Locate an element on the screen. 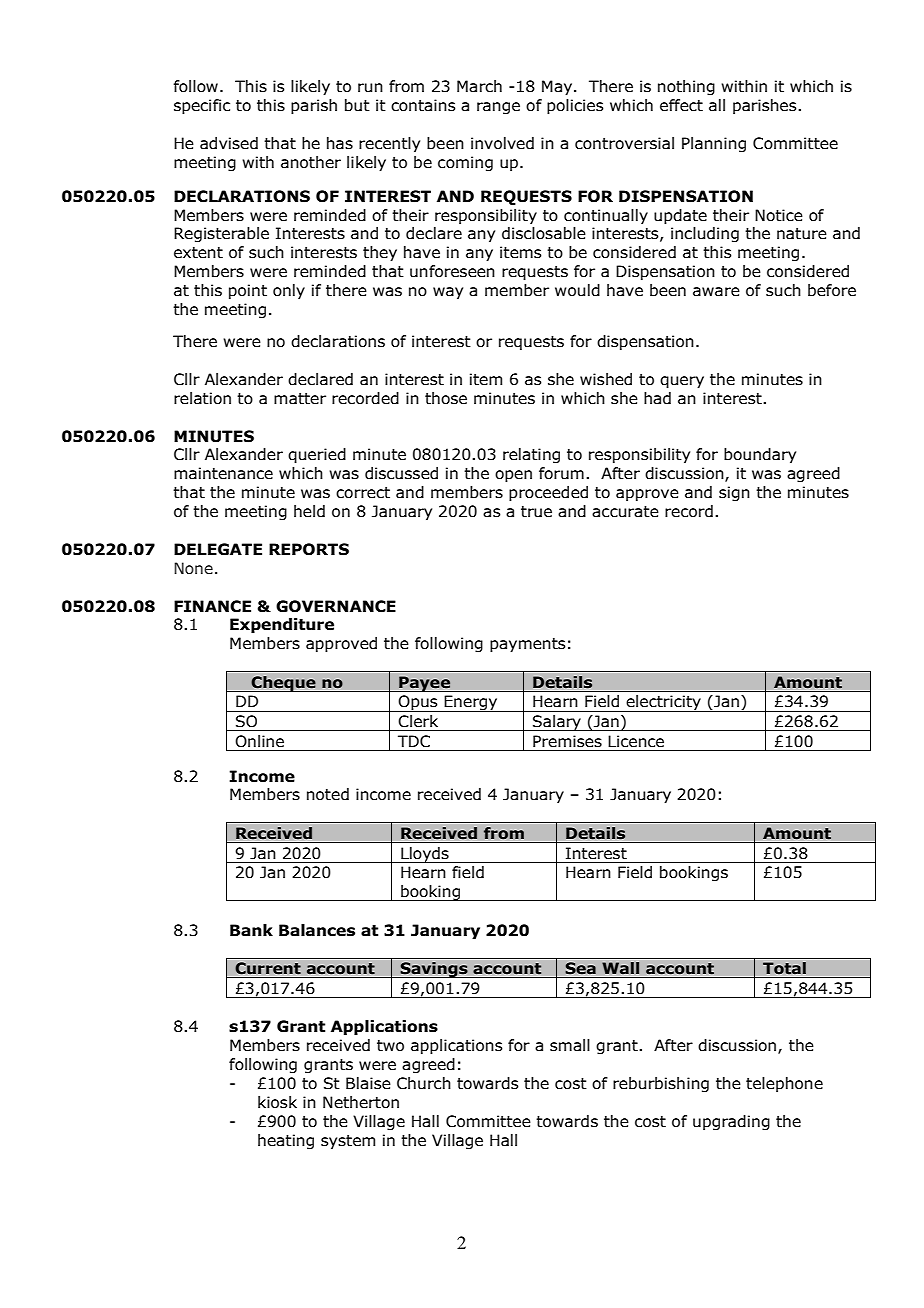 This screenshot has height=1308, width=924. payments is located at coordinates (527, 645).
